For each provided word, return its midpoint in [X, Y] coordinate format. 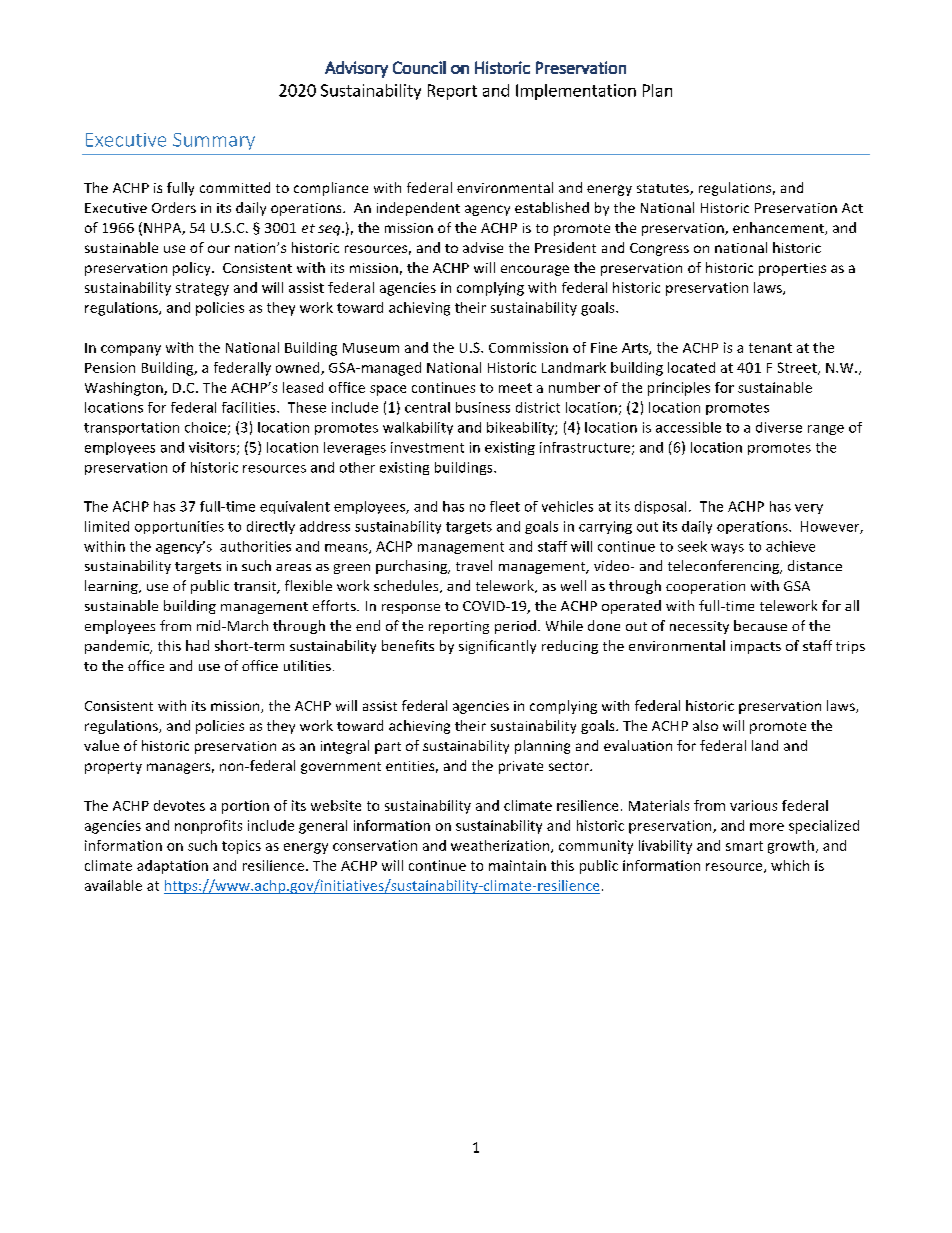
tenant [770, 348]
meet [515, 388]
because [760, 625]
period [515, 627]
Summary [214, 141]
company [131, 350]
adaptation [172, 867]
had [197, 645]
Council [419, 67]
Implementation [576, 92]
